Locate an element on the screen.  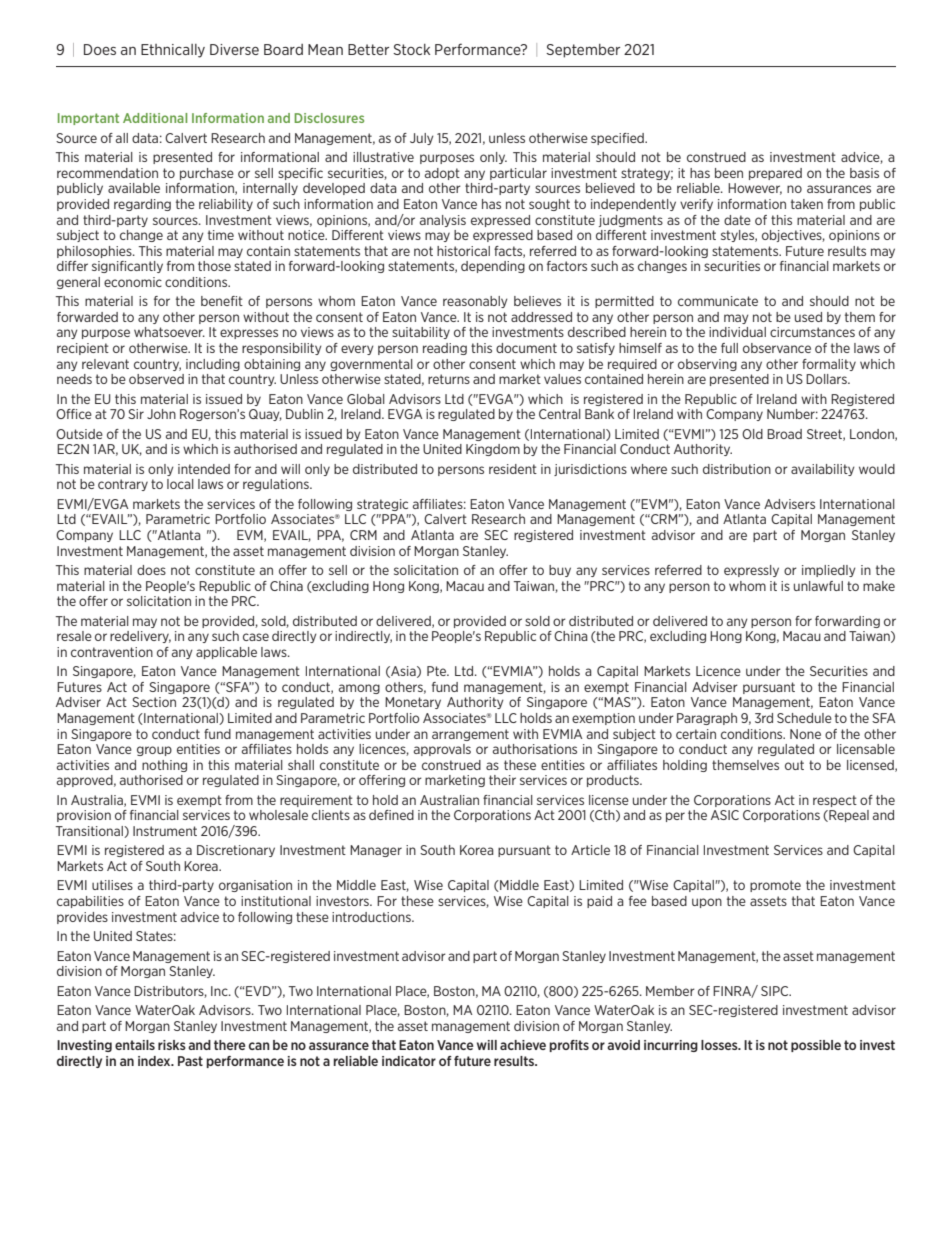
Schedule is located at coordinates (804, 718).
